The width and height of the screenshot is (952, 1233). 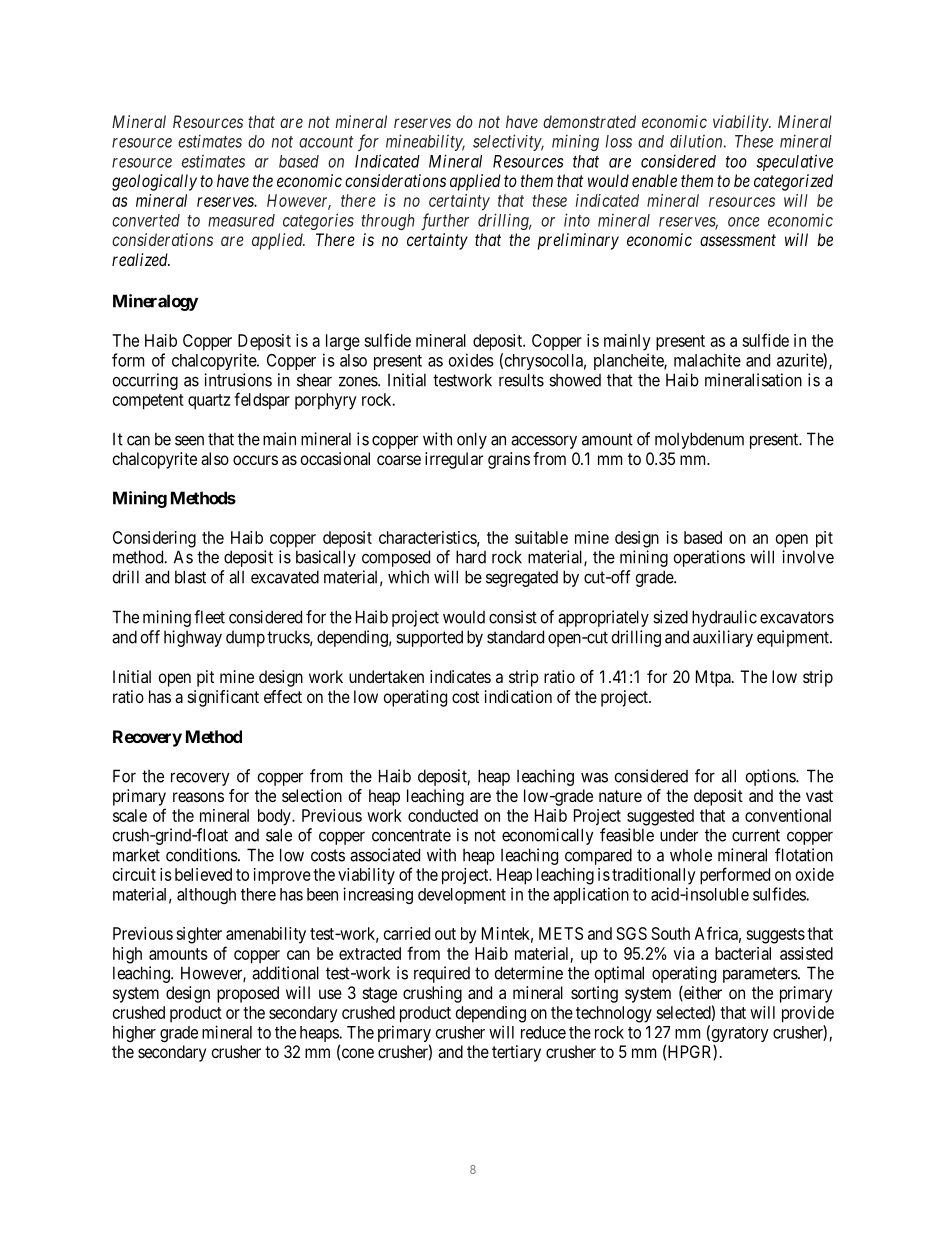 I want to click on further, so click(x=445, y=221).
